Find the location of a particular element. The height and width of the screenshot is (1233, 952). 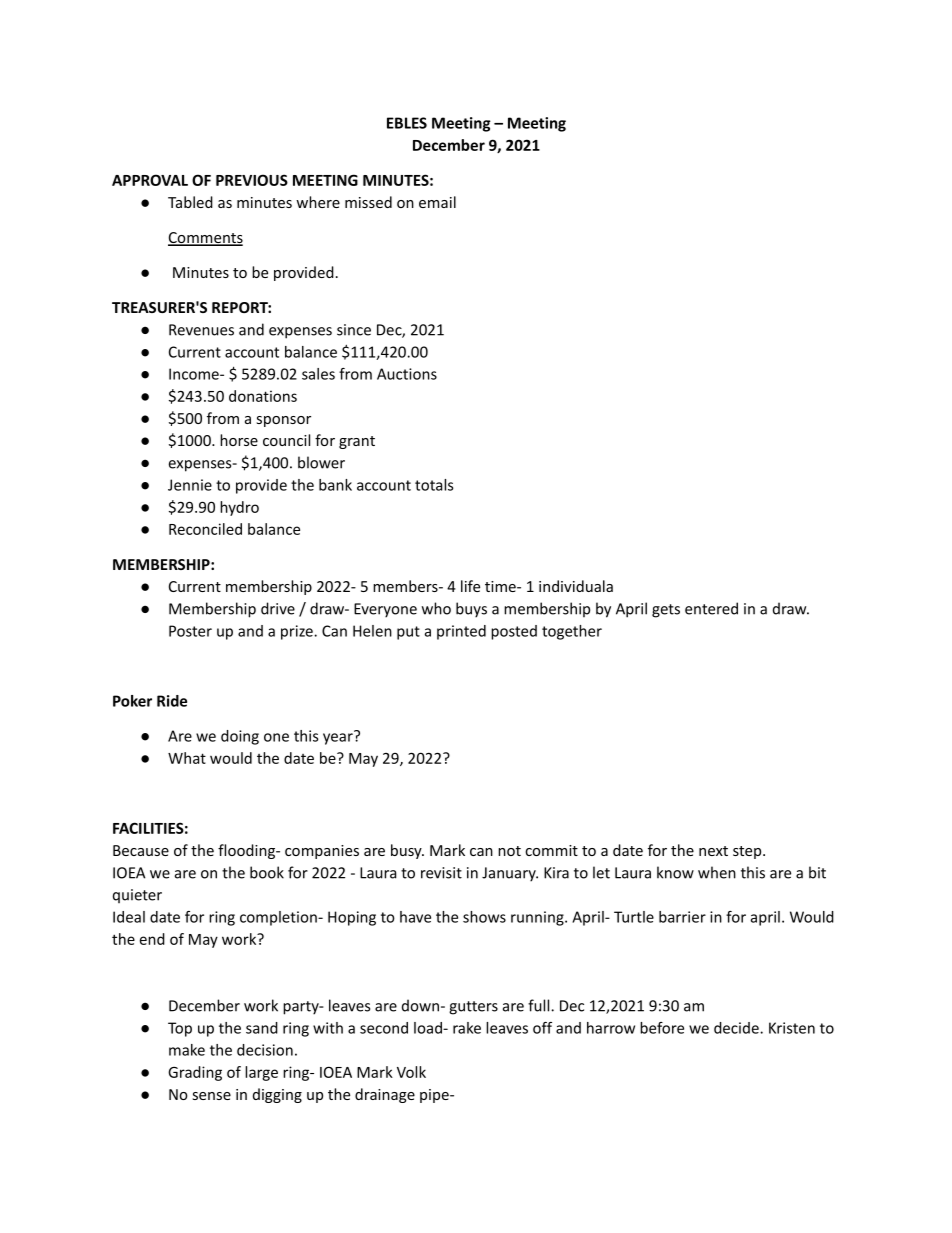

missed is located at coordinates (368, 202).
